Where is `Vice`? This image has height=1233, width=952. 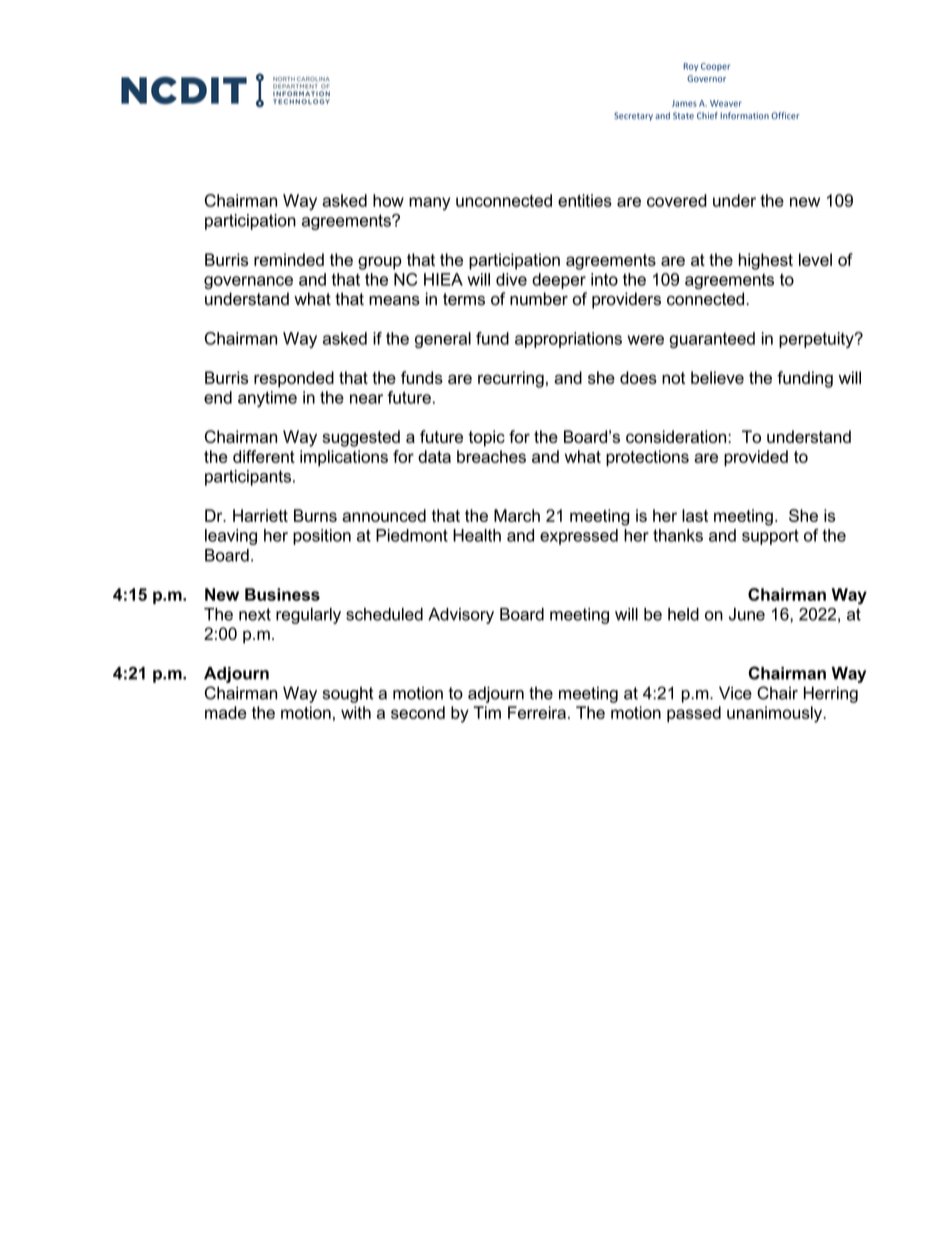 Vice is located at coordinates (735, 693).
